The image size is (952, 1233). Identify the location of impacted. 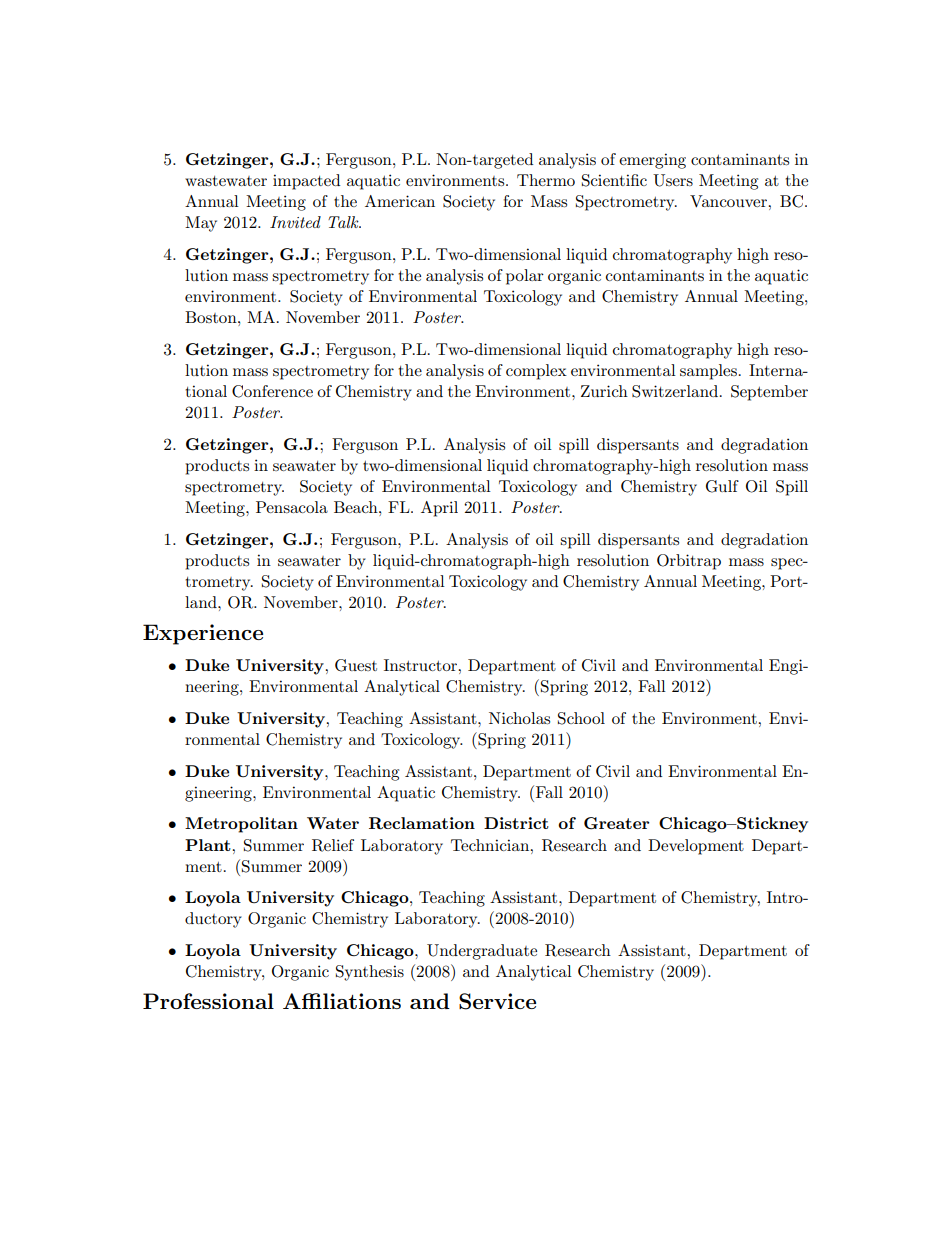
(306, 182).
